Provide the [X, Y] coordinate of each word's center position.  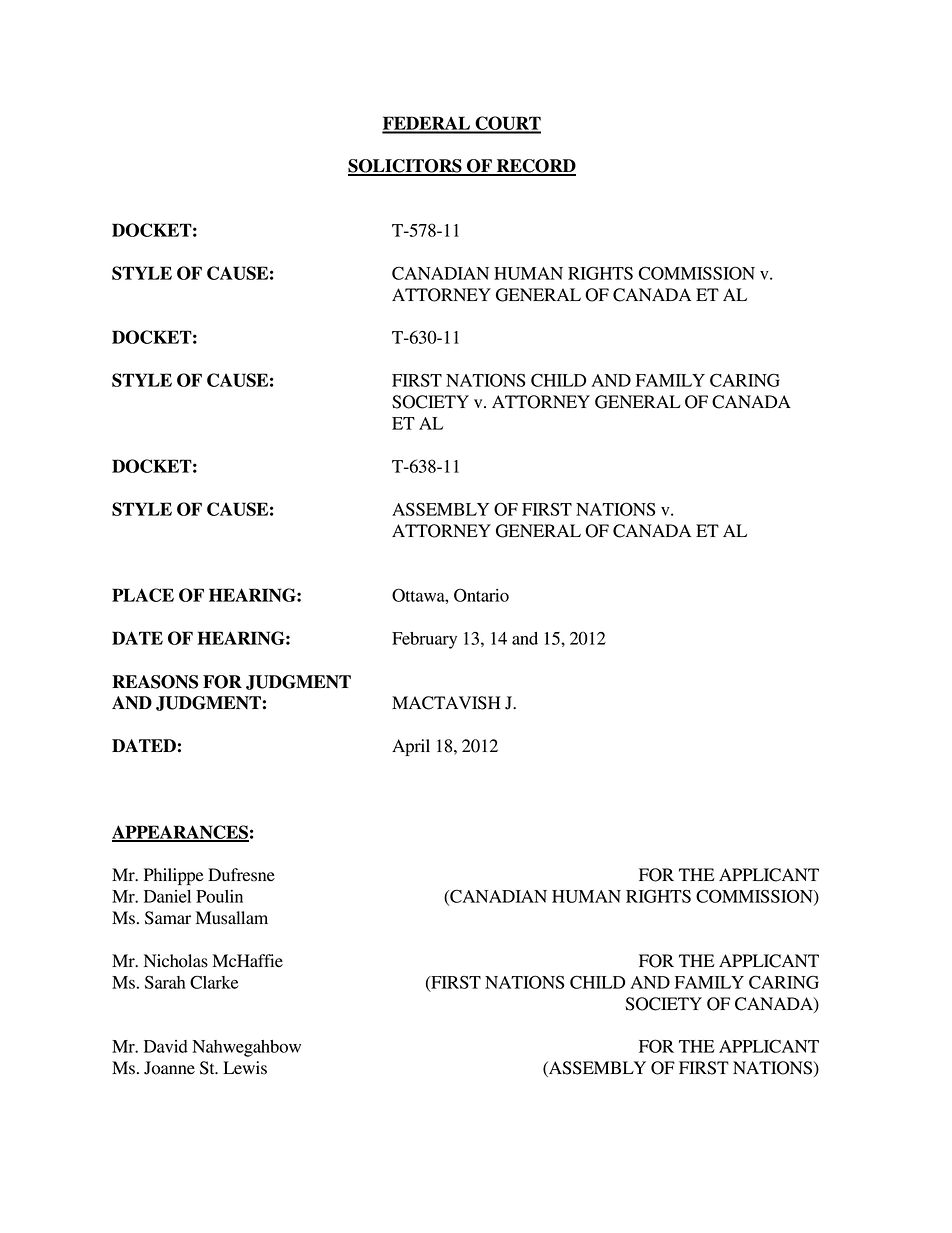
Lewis [245, 1068]
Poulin [219, 896]
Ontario [481, 595]
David [166, 1046]
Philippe [174, 876]
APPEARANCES [180, 833]
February [424, 640]
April [411, 747]
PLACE [143, 595]
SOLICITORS [406, 167]
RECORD [535, 167]
